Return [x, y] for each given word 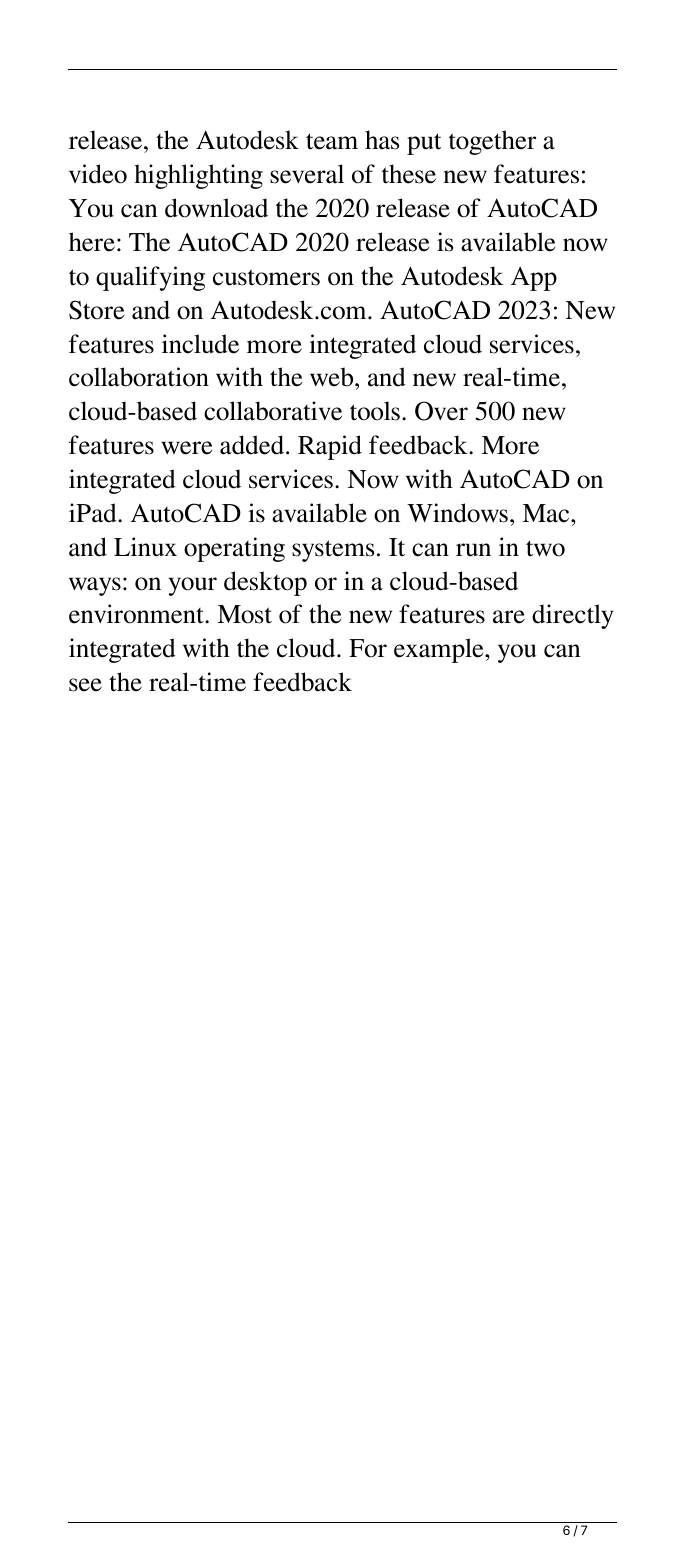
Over [441, 411]
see [85, 685]
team [332, 141]
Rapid [330, 447]
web [333, 377]
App [534, 279]
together [492, 142]
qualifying [150, 278]
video [98, 174]
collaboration [139, 377]
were [187, 448]
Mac [547, 513]
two [545, 548]
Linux [145, 547]
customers [266, 277]
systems [333, 551]
